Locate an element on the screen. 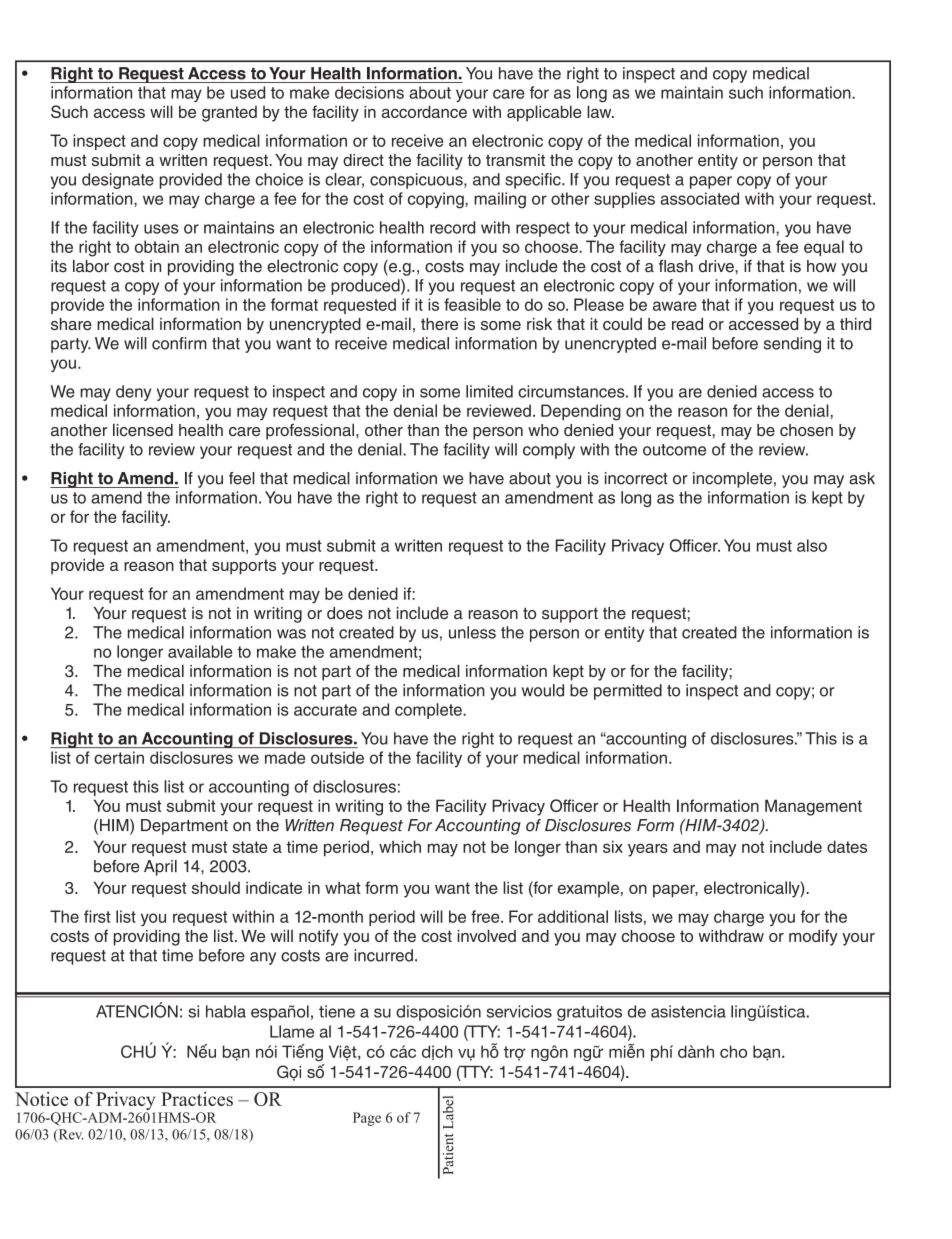 The height and width of the screenshot is (1239, 952). which is located at coordinates (400, 846).
